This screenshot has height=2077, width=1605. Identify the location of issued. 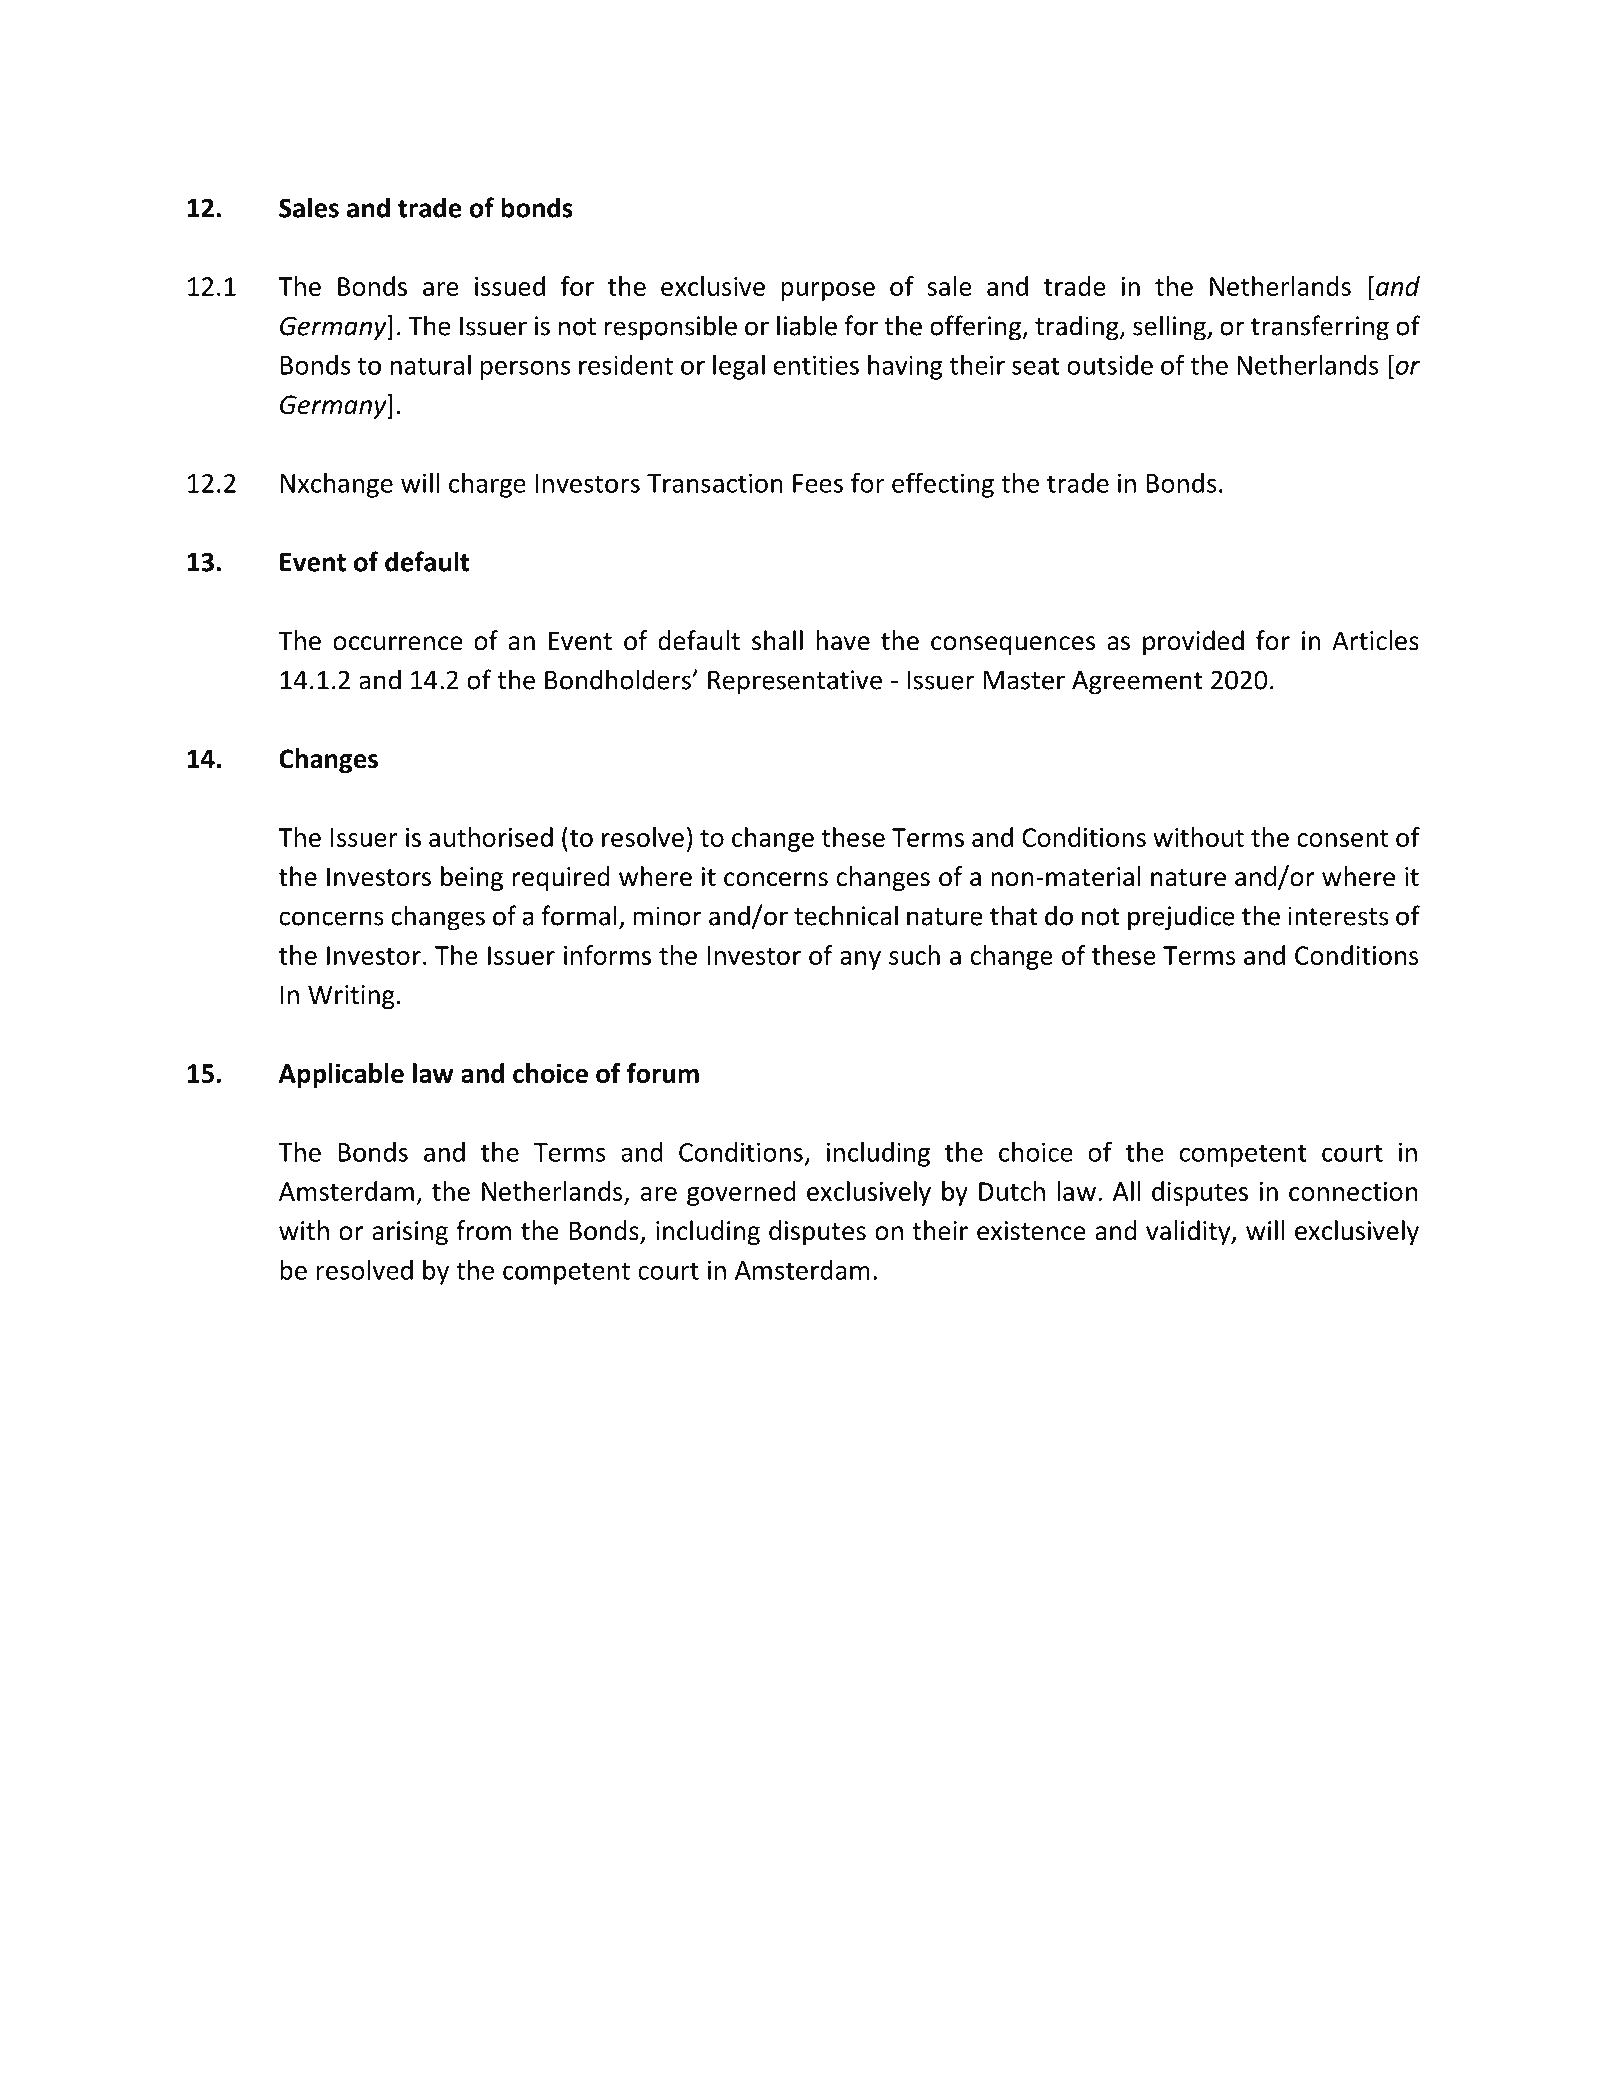
(510, 286).
